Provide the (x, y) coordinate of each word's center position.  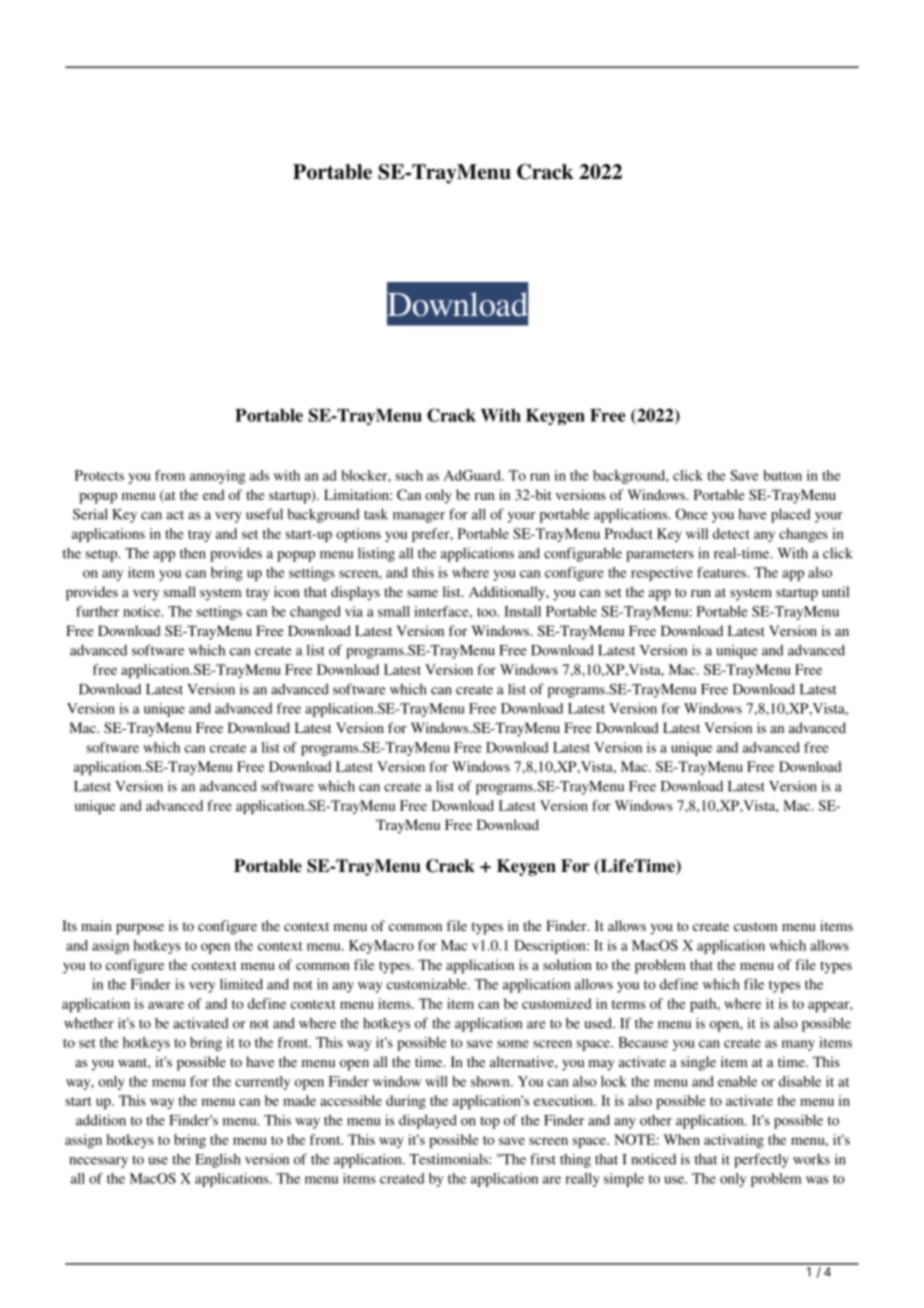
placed (791, 516)
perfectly (761, 1160)
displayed (428, 1121)
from (170, 475)
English (218, 1160)
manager (419, 517)
